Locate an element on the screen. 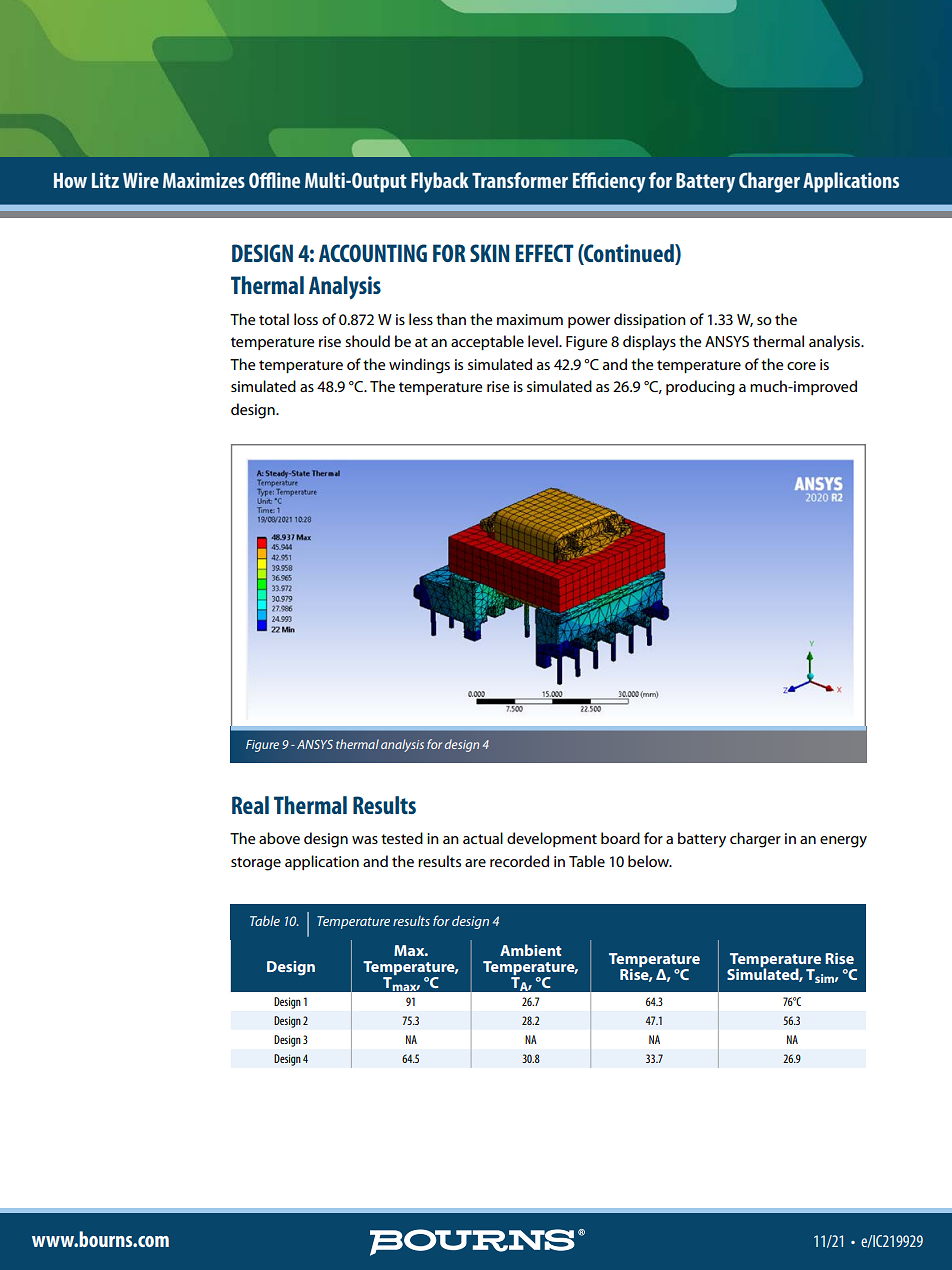 This screenshot has height=1270, width=952. below is located at coordinates (650, 861).
